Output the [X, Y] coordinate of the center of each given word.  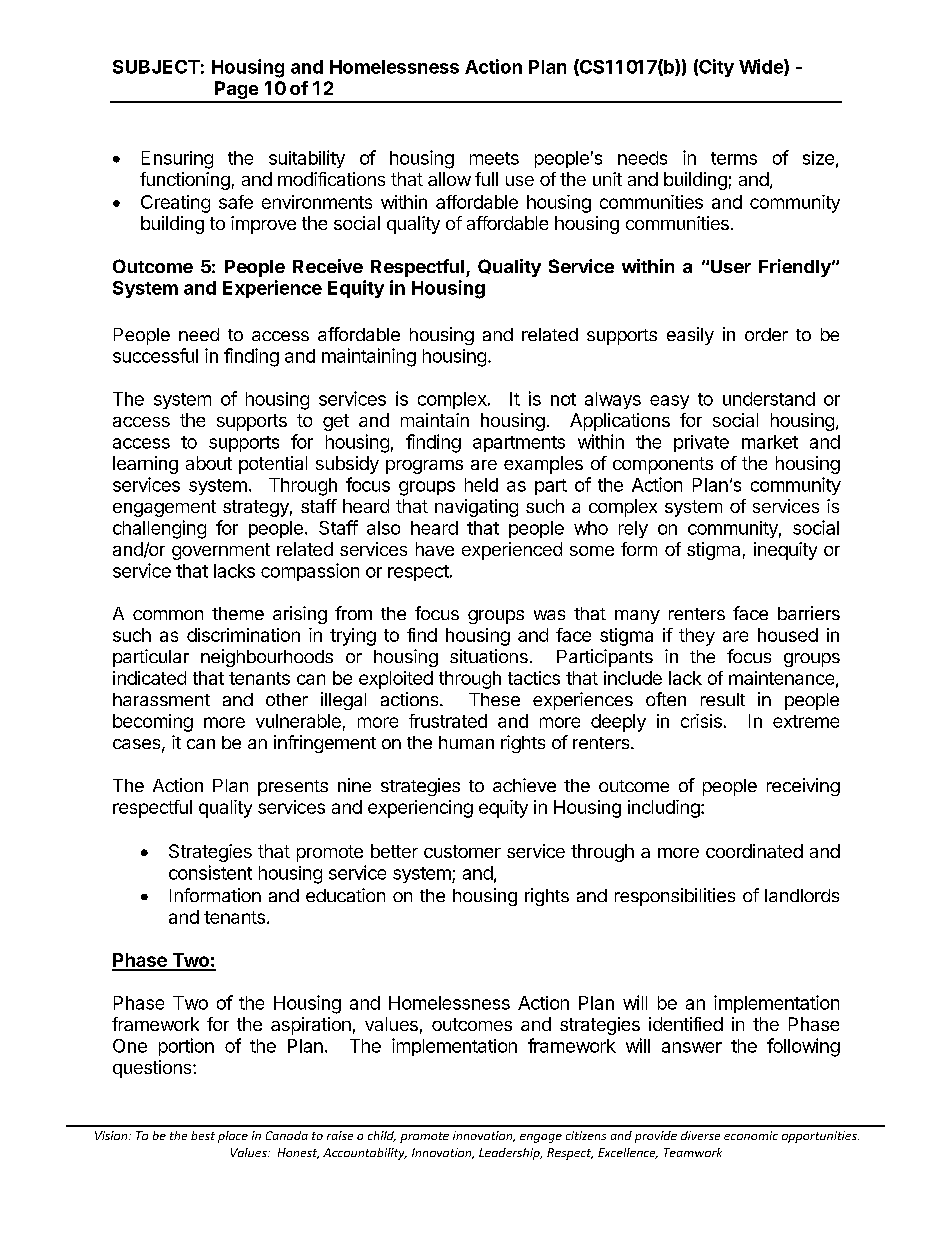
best [203, 1135]
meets [494, 158]
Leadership [510, 1154]
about [209, 463]
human [466, 742]
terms [734, 158]
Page [236, 91]
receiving [803, 787]
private [701, 443]
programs [424, 467]
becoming [153, 723]
